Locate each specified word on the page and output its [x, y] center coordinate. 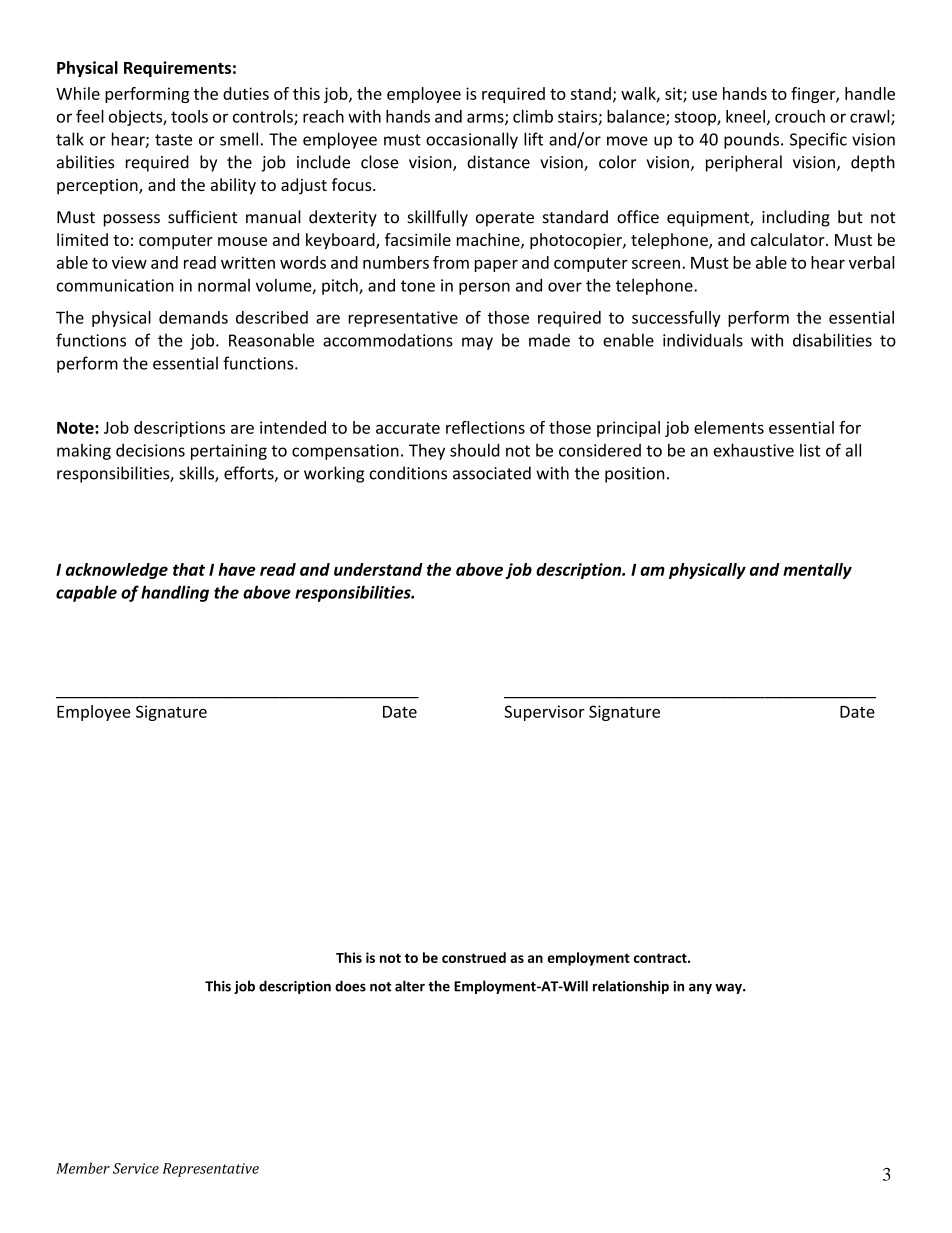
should [474, 450]
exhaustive [754, 450]
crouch [800, 116]
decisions [150, 450]
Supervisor [544, 713]
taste [173, 140]
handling [175, 593]
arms [486, 119]
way [729, 988]
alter [410, 986]
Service [136, 1168]
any [700, 988]
